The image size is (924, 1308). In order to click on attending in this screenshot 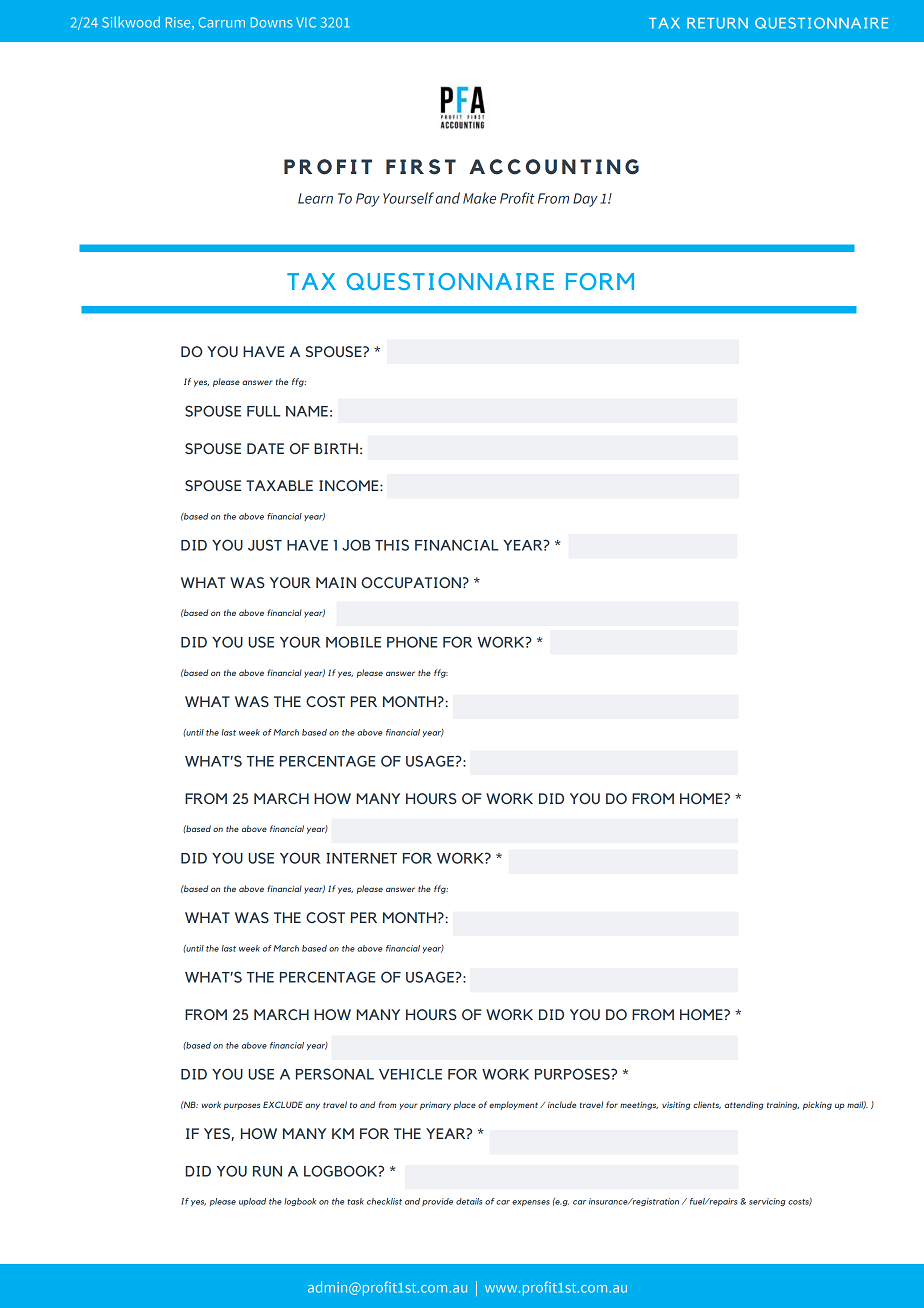, I will do `click(744, 1105)`.
